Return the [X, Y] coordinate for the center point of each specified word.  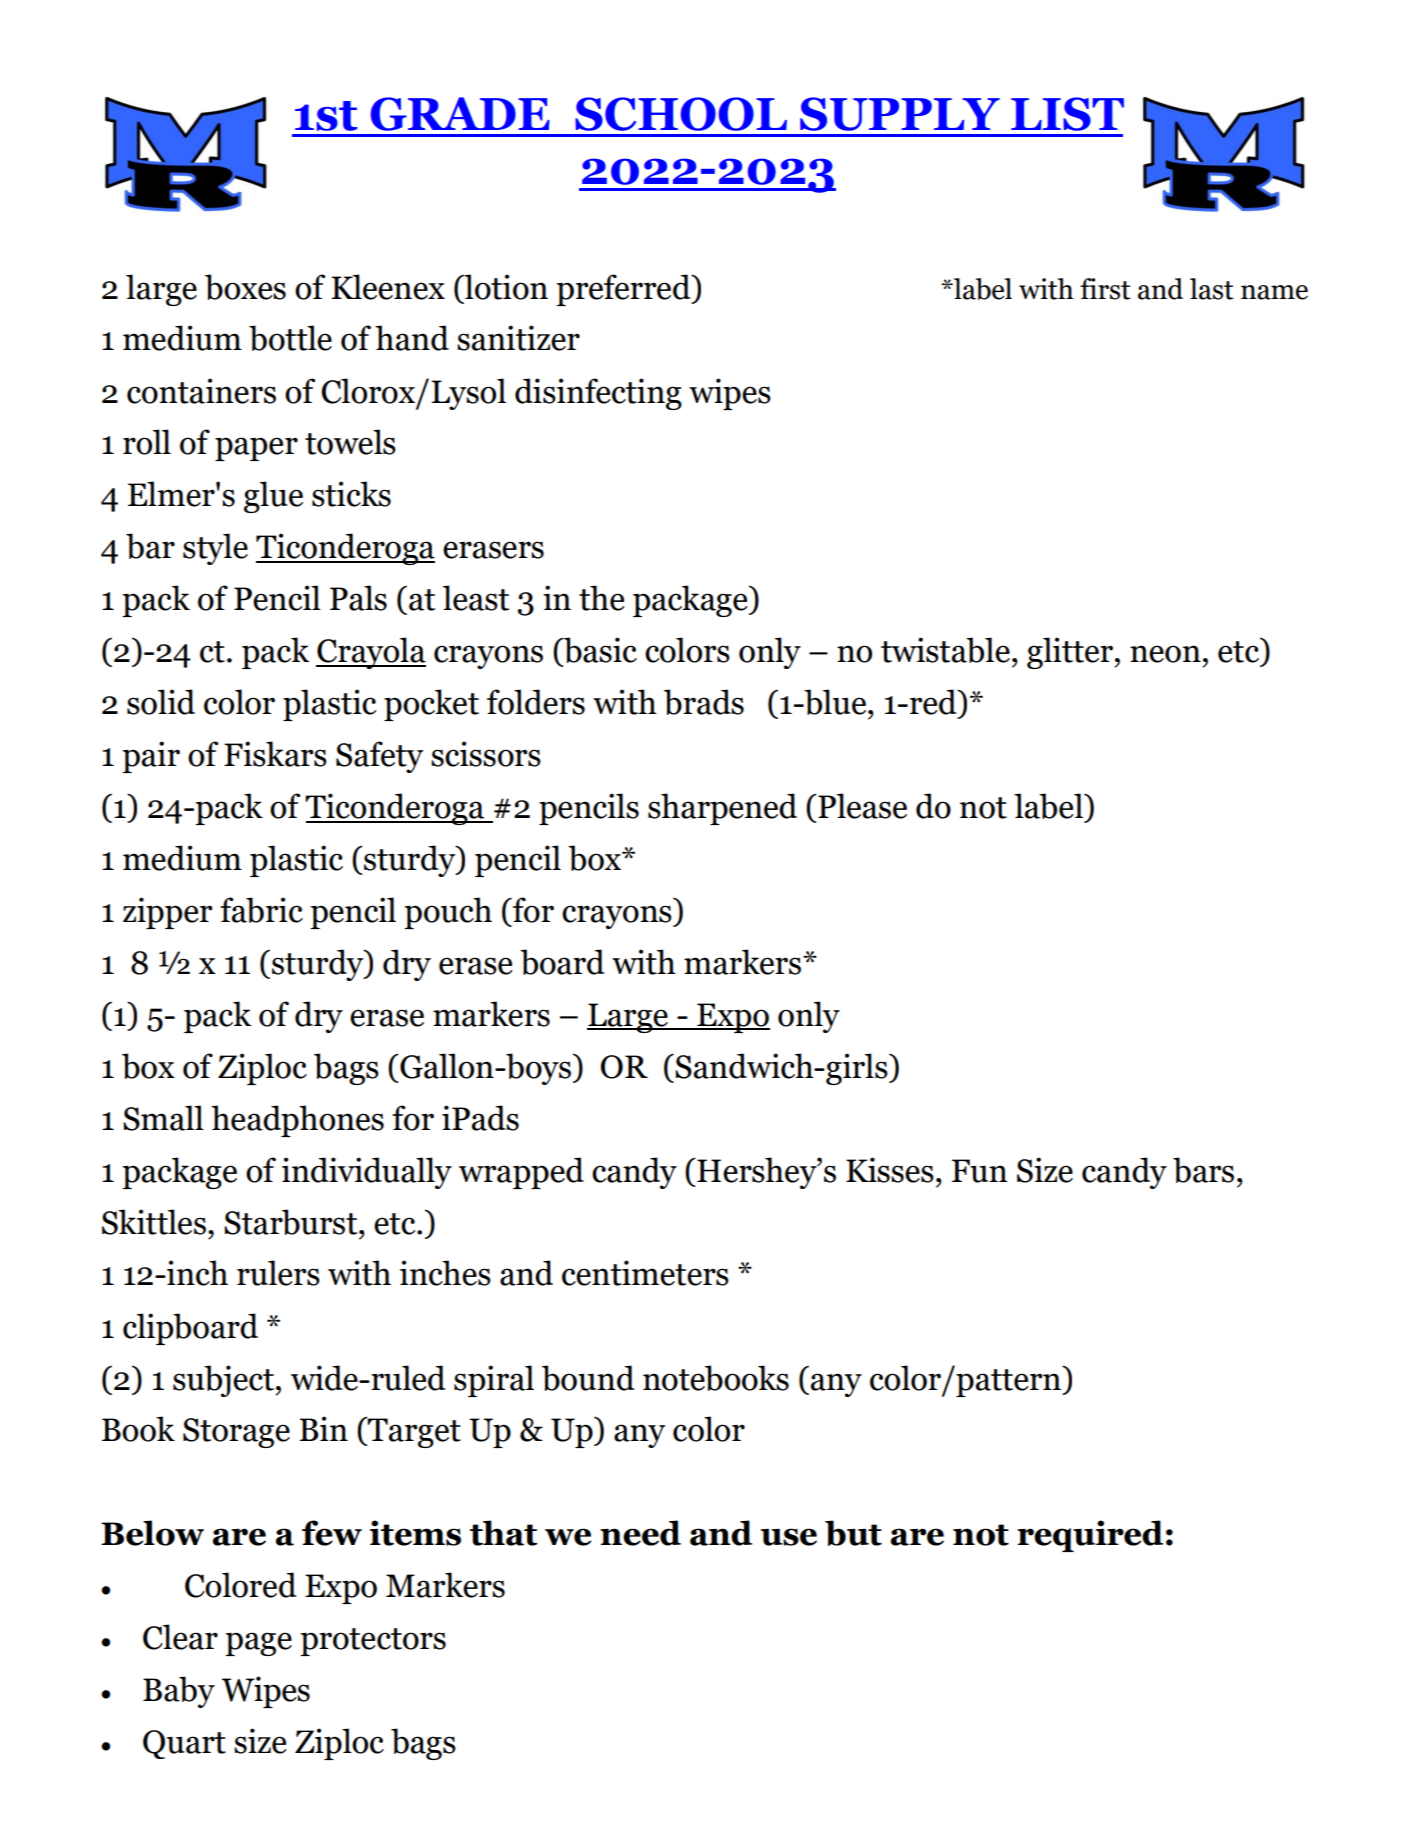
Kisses [890, 1170]
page [258, 1644]
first [1105, 289]
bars [1203, 1170]
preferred [624, 290]
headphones [297, 1121]
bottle [290, 338]
